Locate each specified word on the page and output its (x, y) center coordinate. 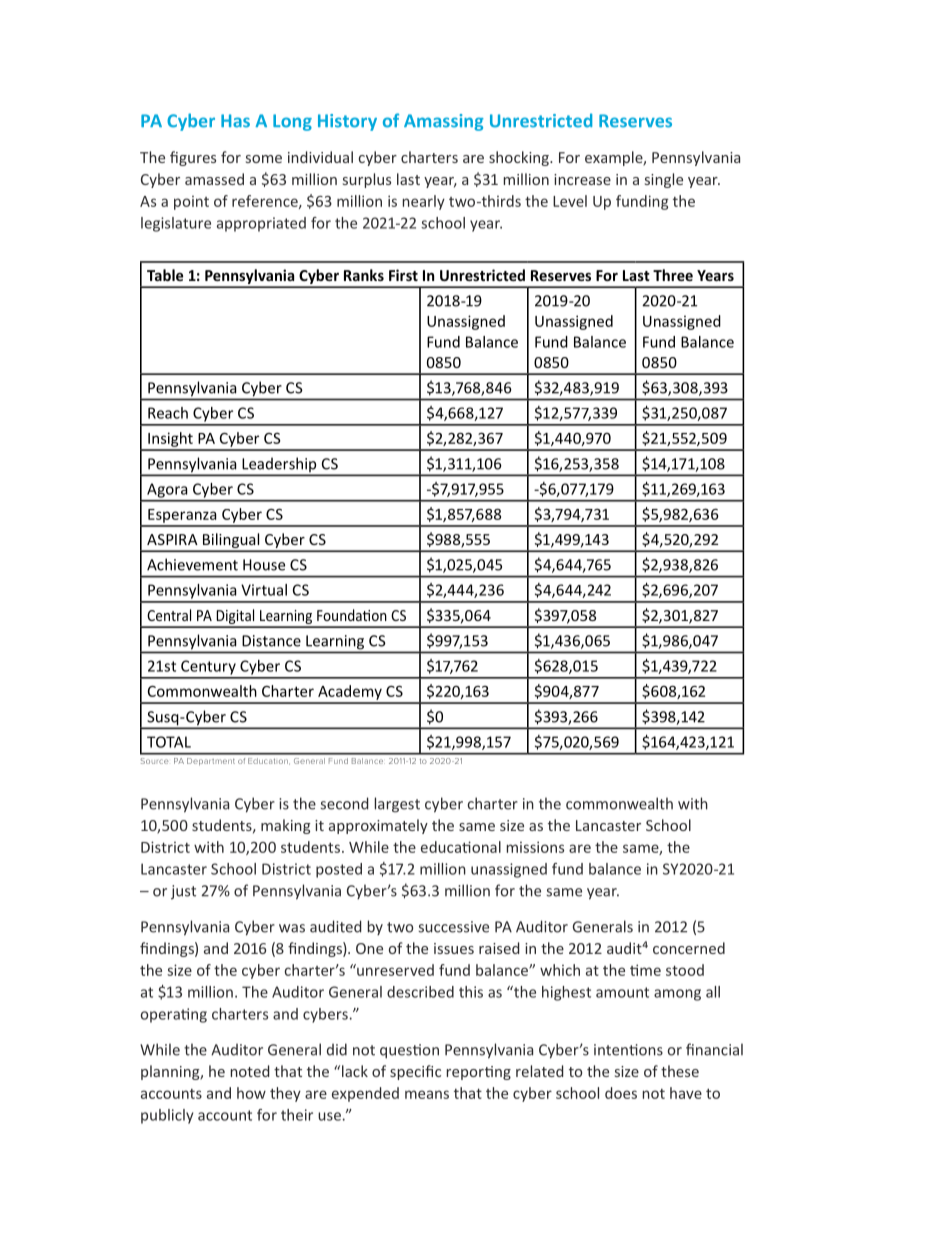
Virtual (264, 590)
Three (673, 275)
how (251, 1093)
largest (397, 805)
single (664, 180)
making (286, 826)
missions (535, 847)
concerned (689, 948)
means (427, 1094)
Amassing (444, 122)
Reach (168, 413)
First (403, 275)
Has (235, 121)
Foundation (352, 615)
